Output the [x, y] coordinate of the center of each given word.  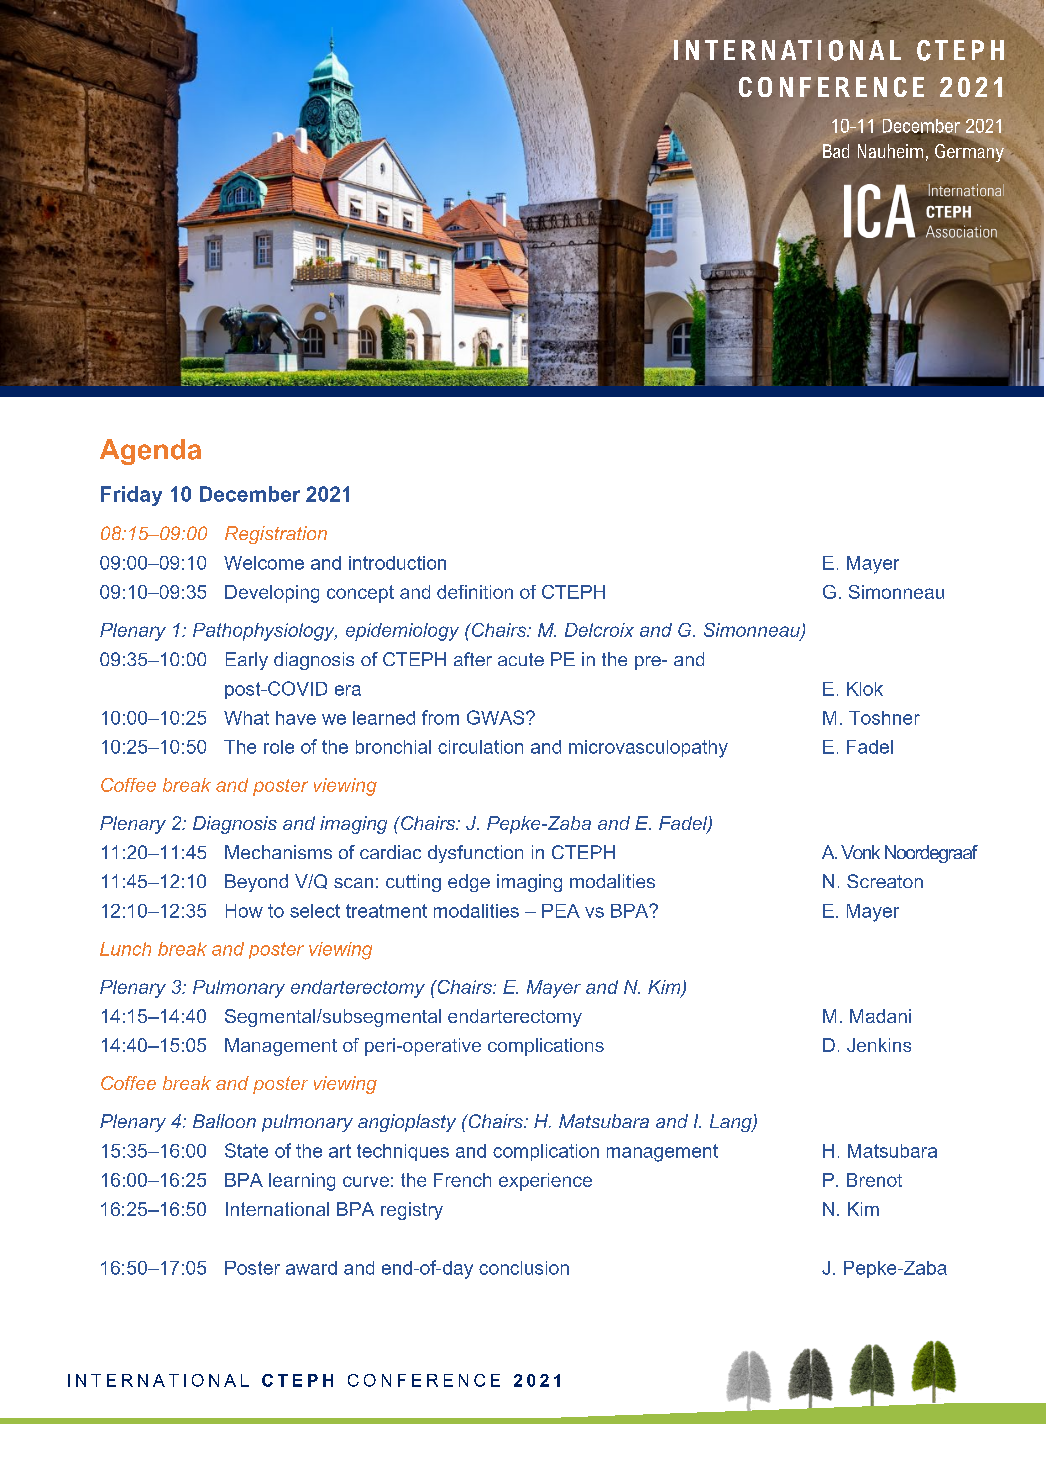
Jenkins [879, 1045]
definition [475, 592]
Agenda [150, 452]
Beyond [256, 883]
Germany [970, 151]
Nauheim [890, 151]
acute [521, 659]
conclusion [524, 1268]
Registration [276, 535]
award [311, 1268]
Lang [732, 1123]
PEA [561, 911]
